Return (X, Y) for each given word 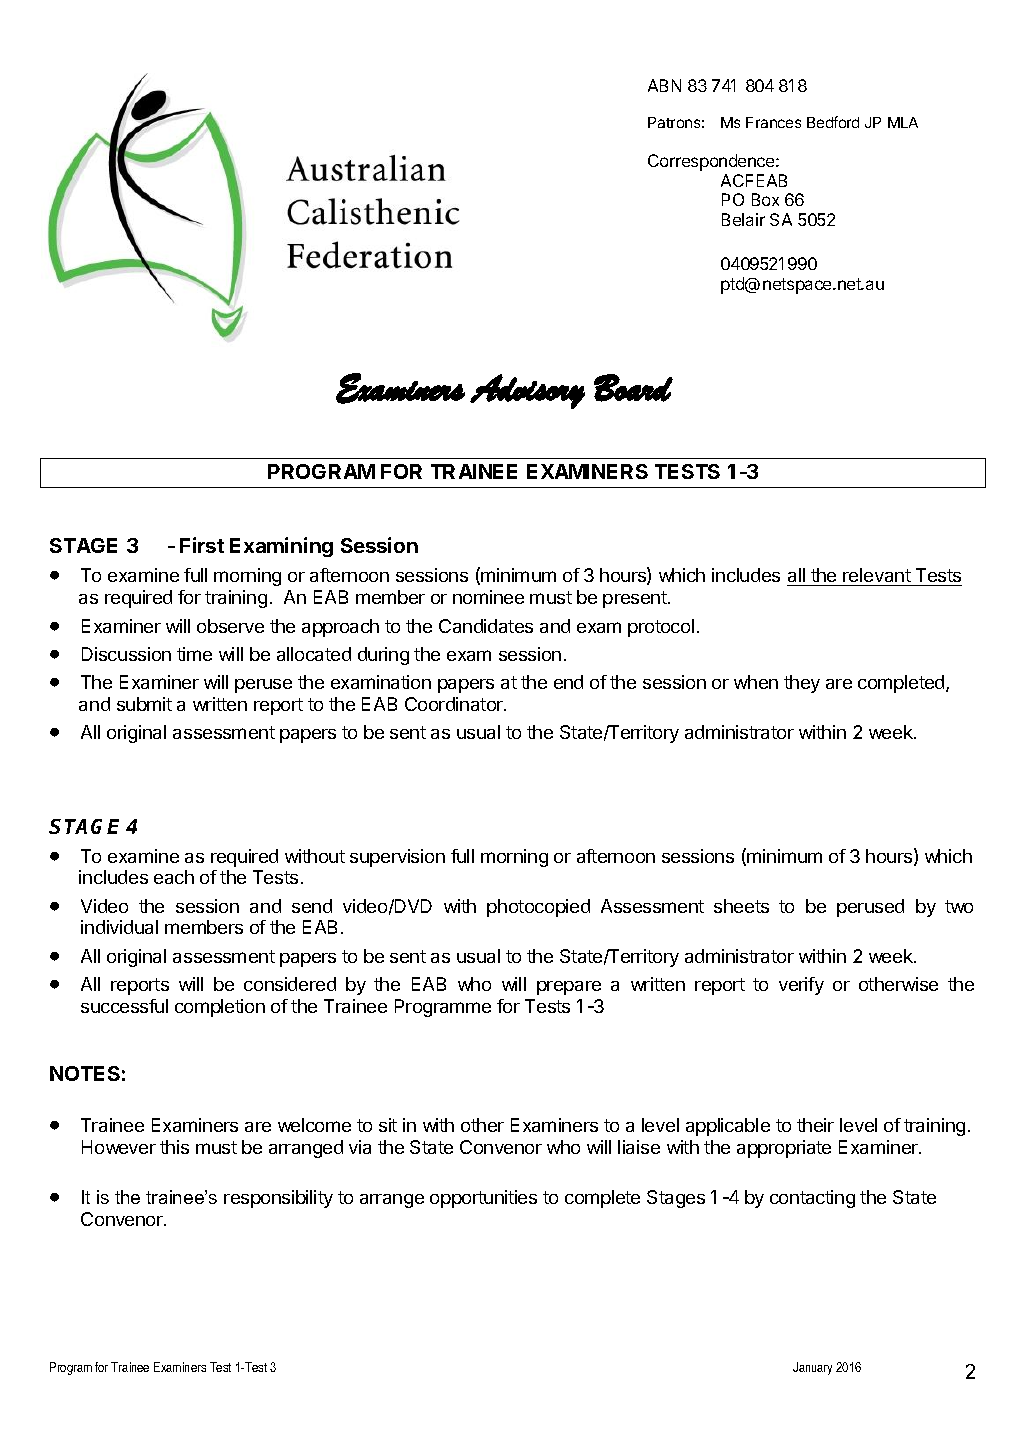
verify (801, 986)
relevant (877, 577)
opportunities (483, 1199)
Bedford (833, 122)
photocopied (538, 908)
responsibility (278, 1199)
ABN (664, 85)
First (202, 545)
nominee (488, 597)
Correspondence (712, 162)
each (174, 877)
